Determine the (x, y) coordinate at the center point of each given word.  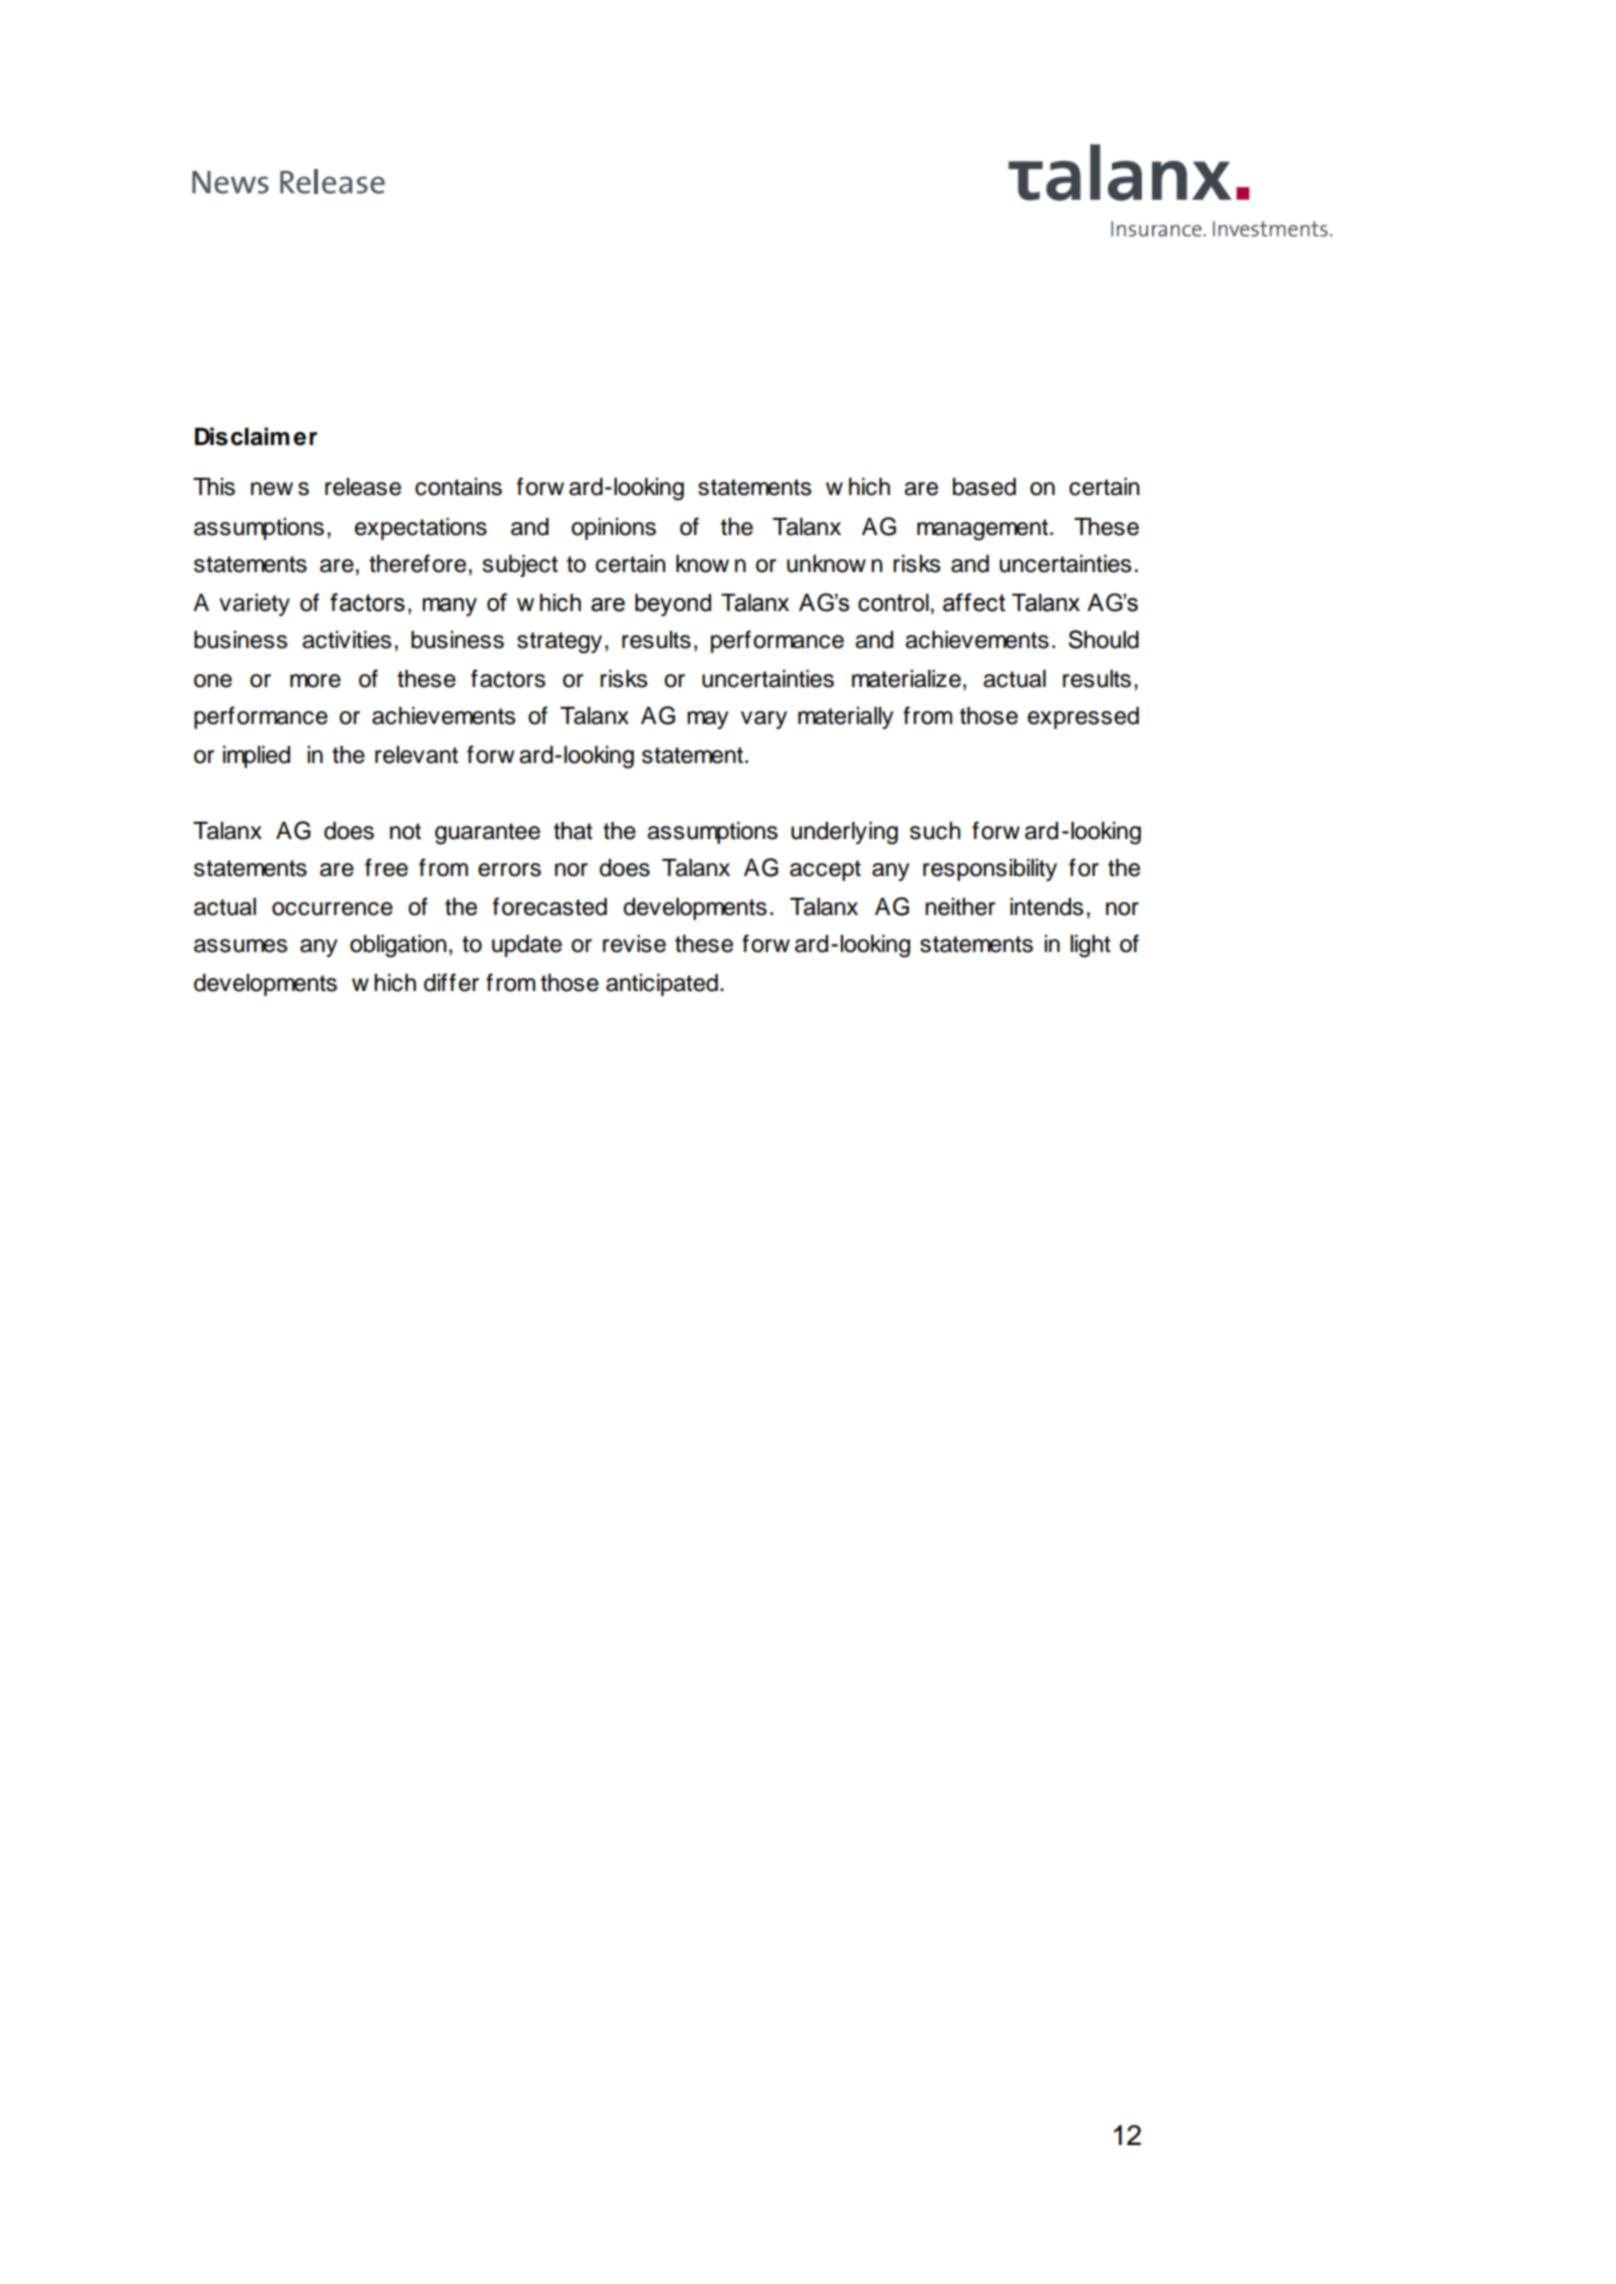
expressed (1083, 718)
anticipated (662, 985)
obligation (398, 946)
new (272, 489)
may (707, 720)
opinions (613, 529)
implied (256, 757)
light (1091, 946)
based (984, 487)
